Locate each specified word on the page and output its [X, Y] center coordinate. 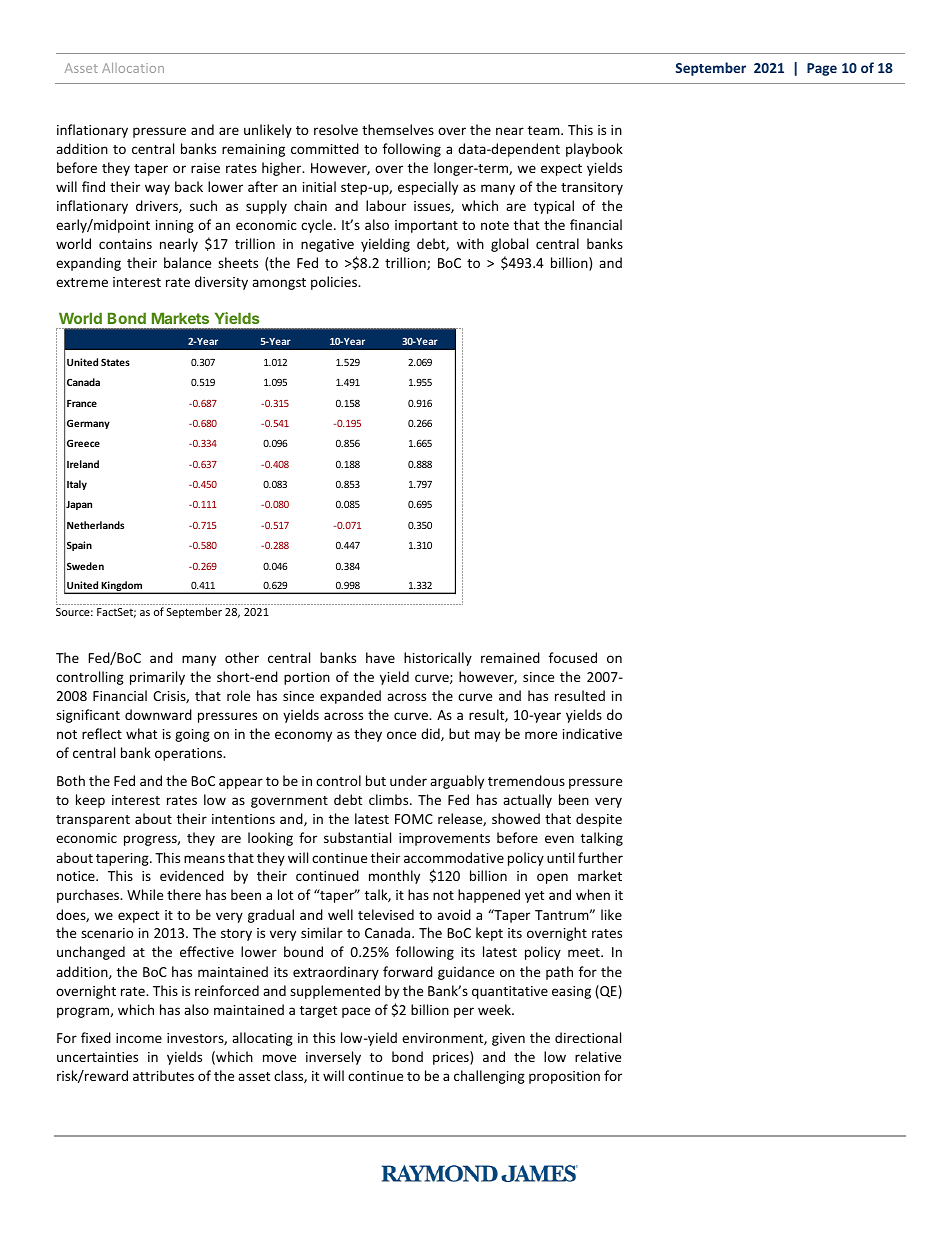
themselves [398, 129]
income [139, 1038]
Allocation [133, 68]
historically [438, 659]
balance [187, 262]
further [600, 857]
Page [822, 69]
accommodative [454, 857]
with [470, 243]
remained [510, 657]
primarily [157, 678]
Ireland [83, 464]
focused [573, 657]
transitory [592, 188]
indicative [592, 733]
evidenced [192, 875]
